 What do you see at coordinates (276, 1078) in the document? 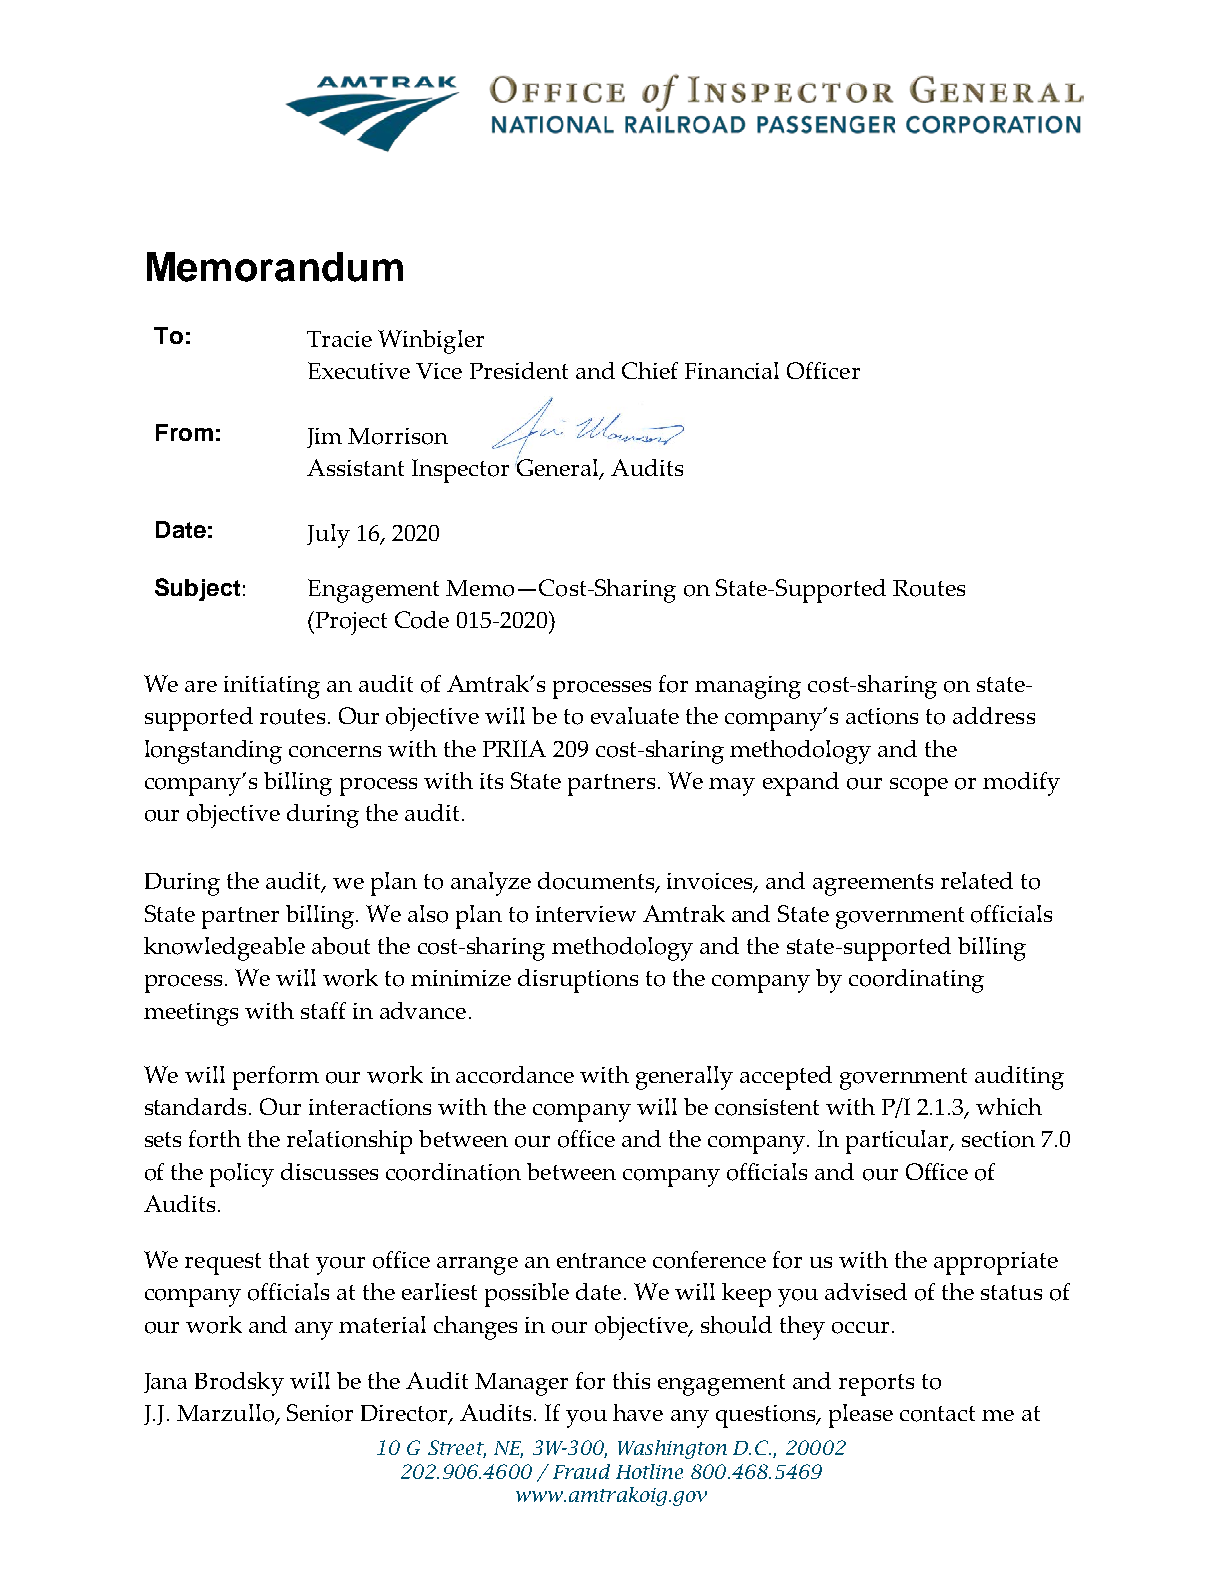
I see `perform` at bounding box center [276, 1078].
